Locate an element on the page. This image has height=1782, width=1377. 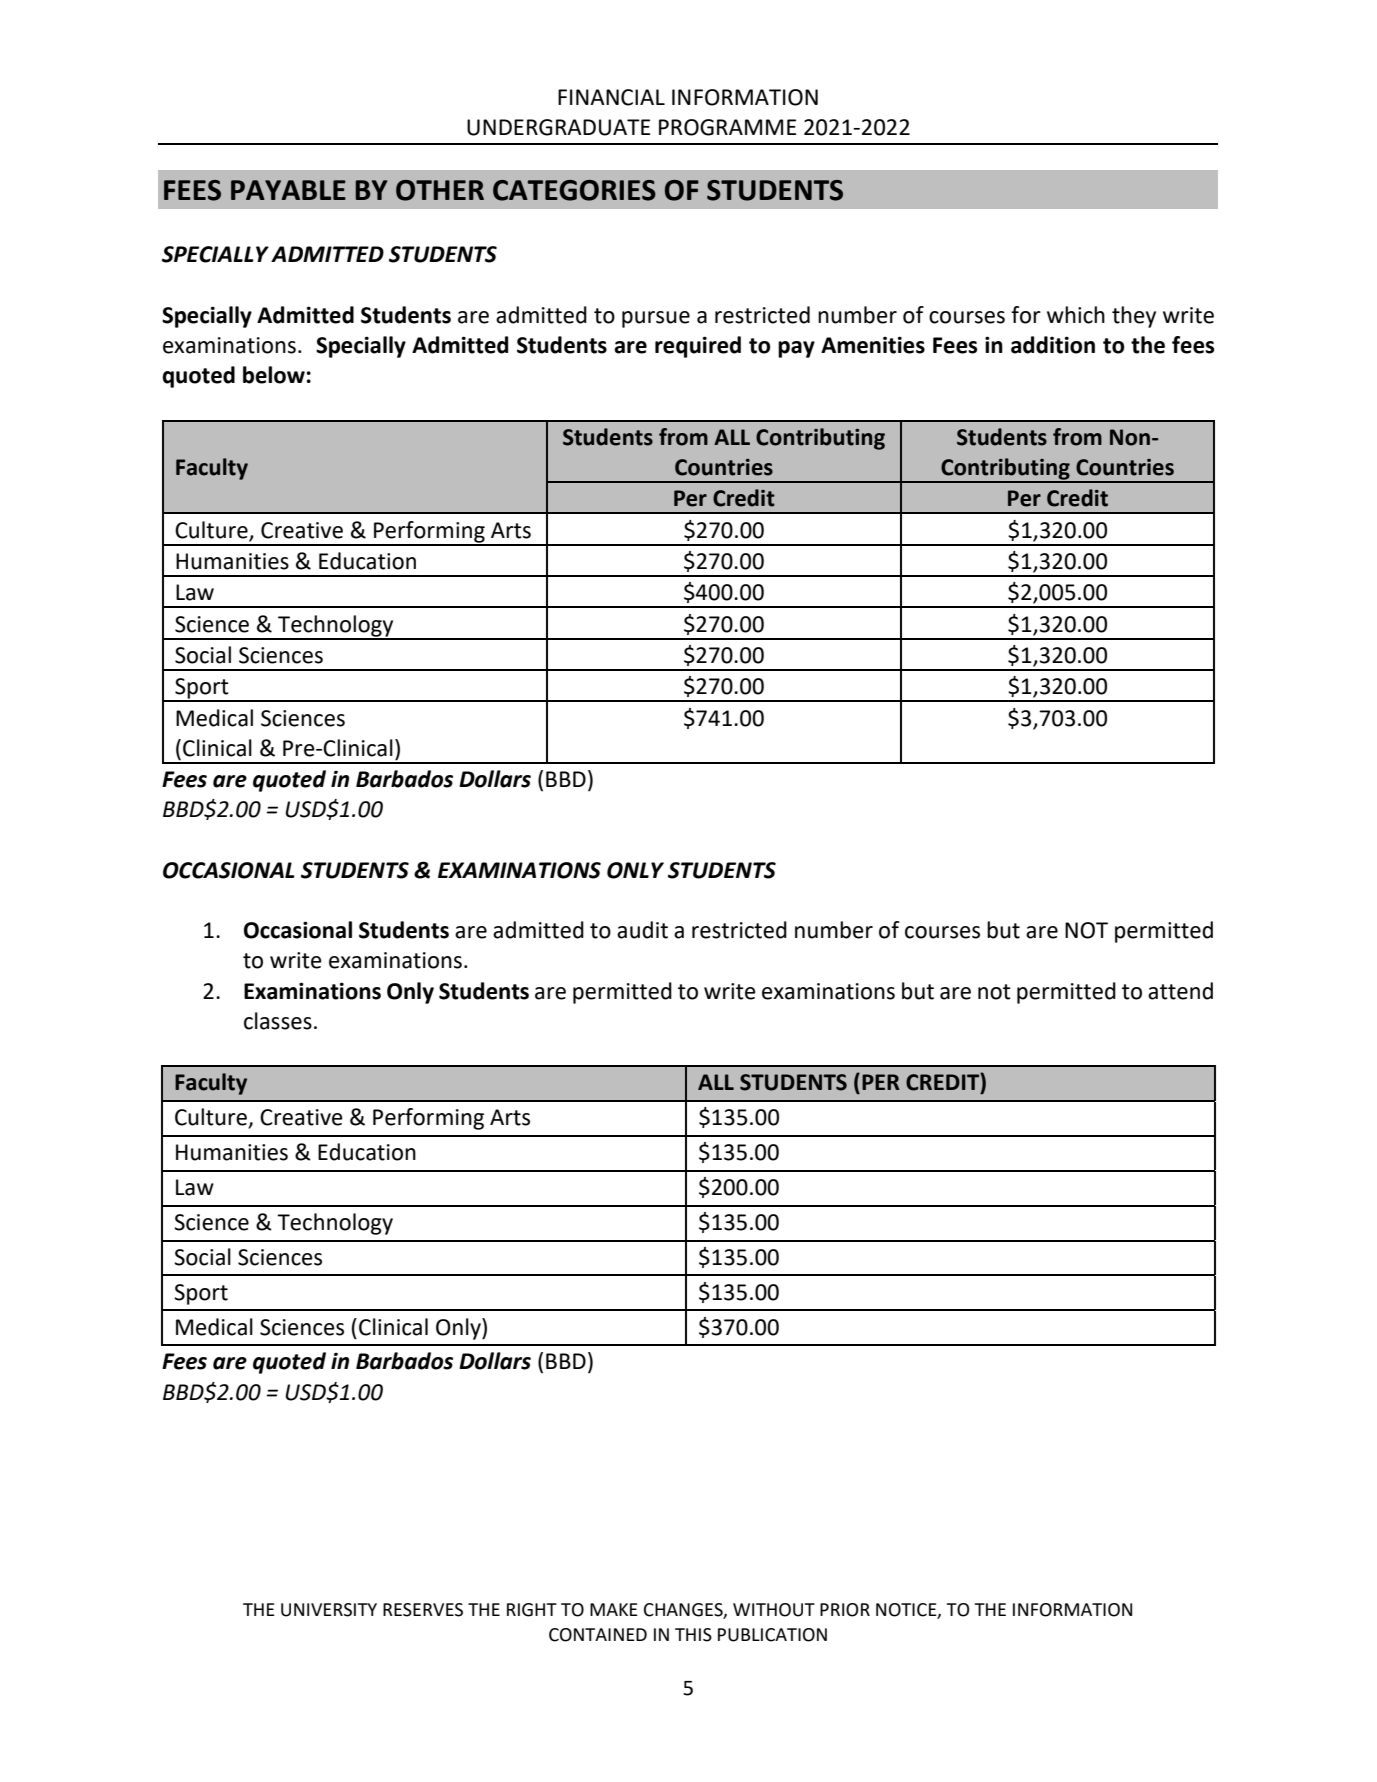
OTHER is located at coordinates (440, 190).
